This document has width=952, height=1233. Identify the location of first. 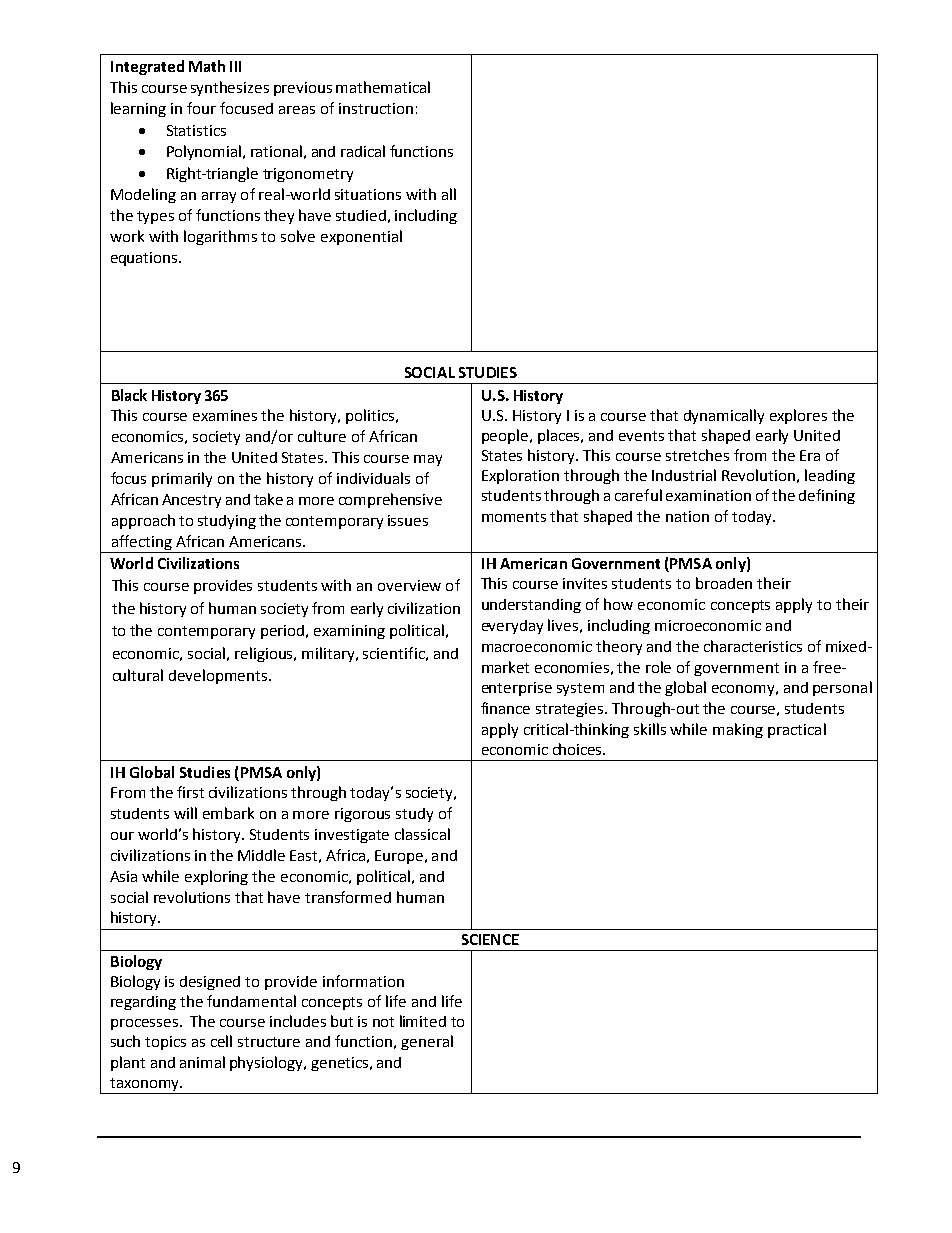
(190, 792).
